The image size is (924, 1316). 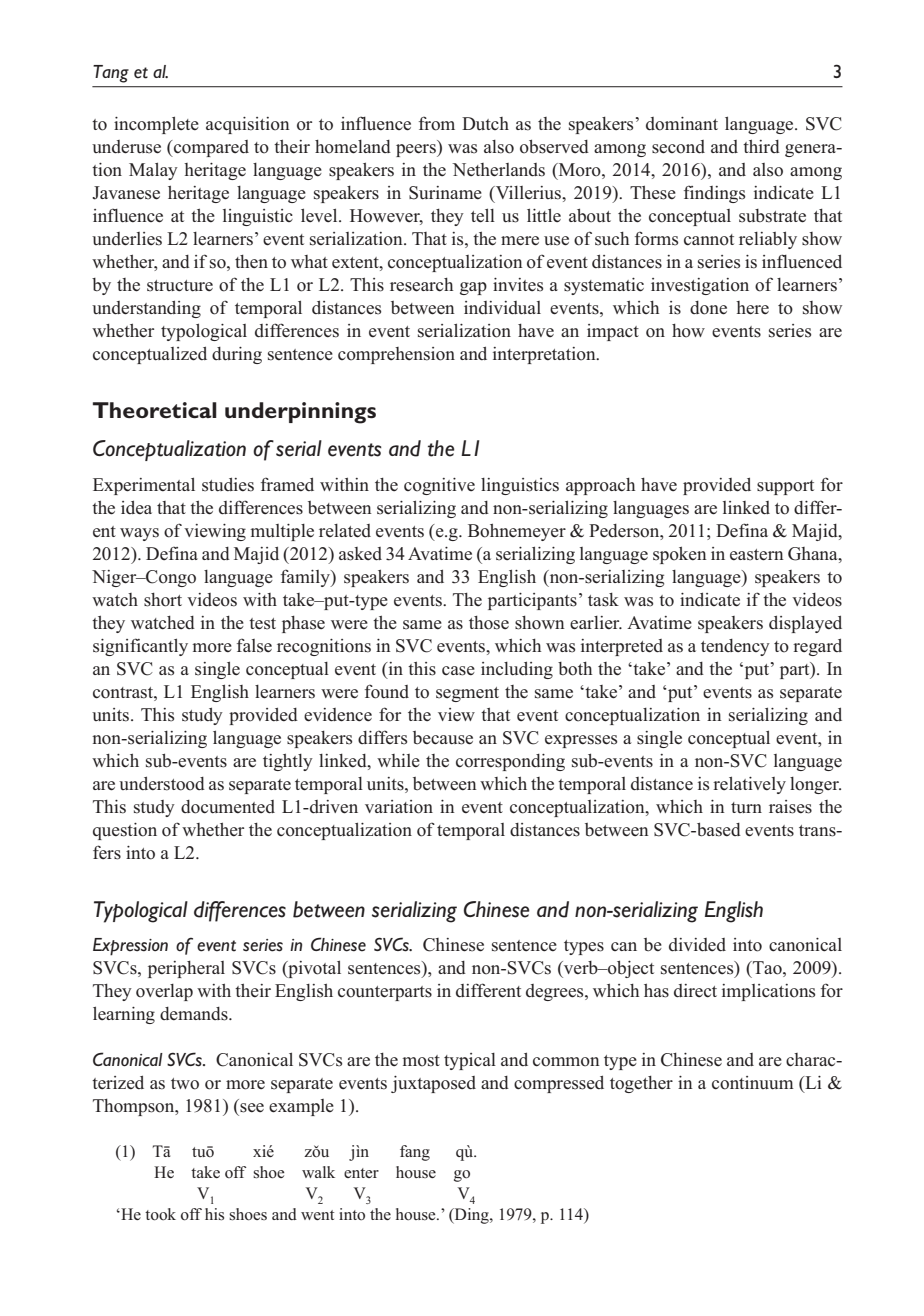 I want to click on fang, so click(x=415, y=1153).
